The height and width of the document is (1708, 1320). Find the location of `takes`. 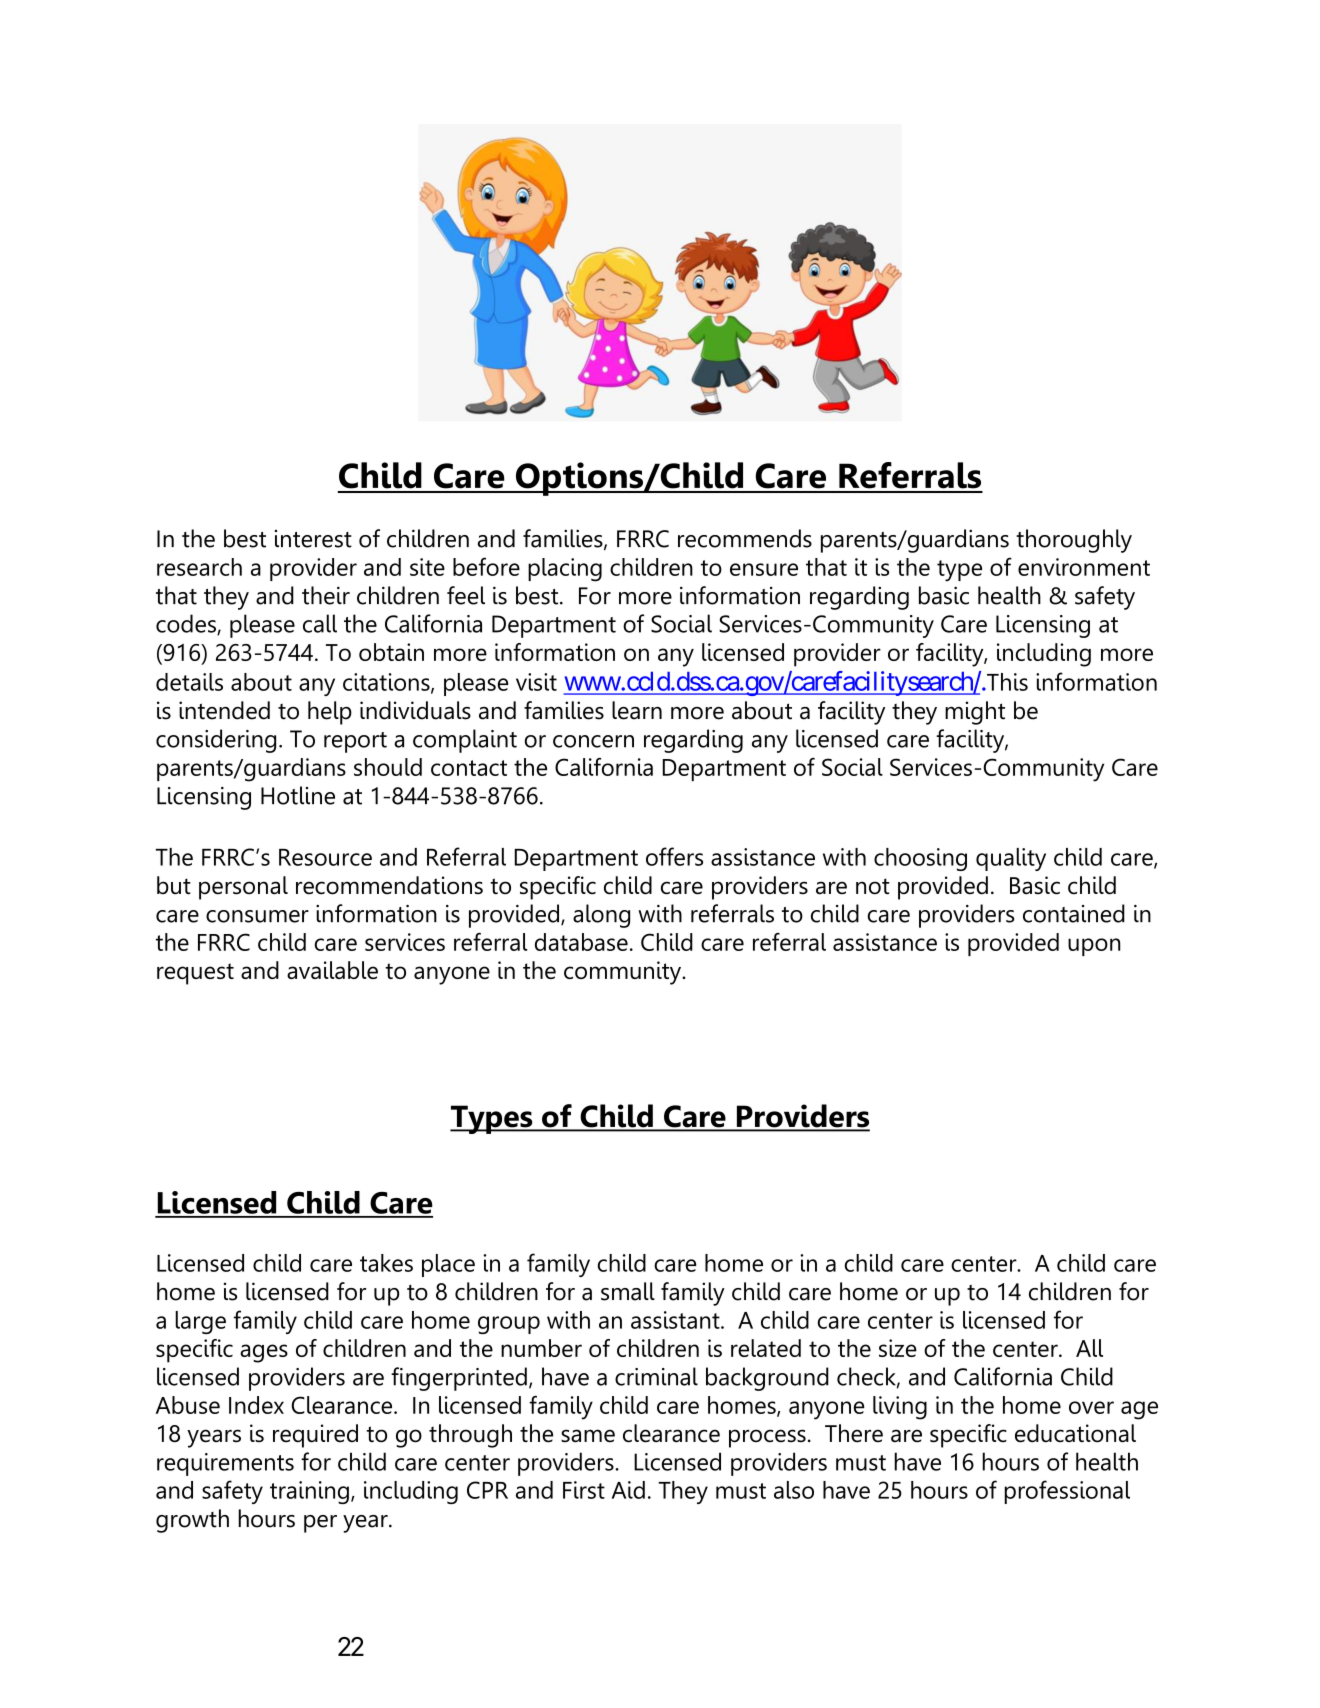

takes is located at coordinates (386, 1263).
